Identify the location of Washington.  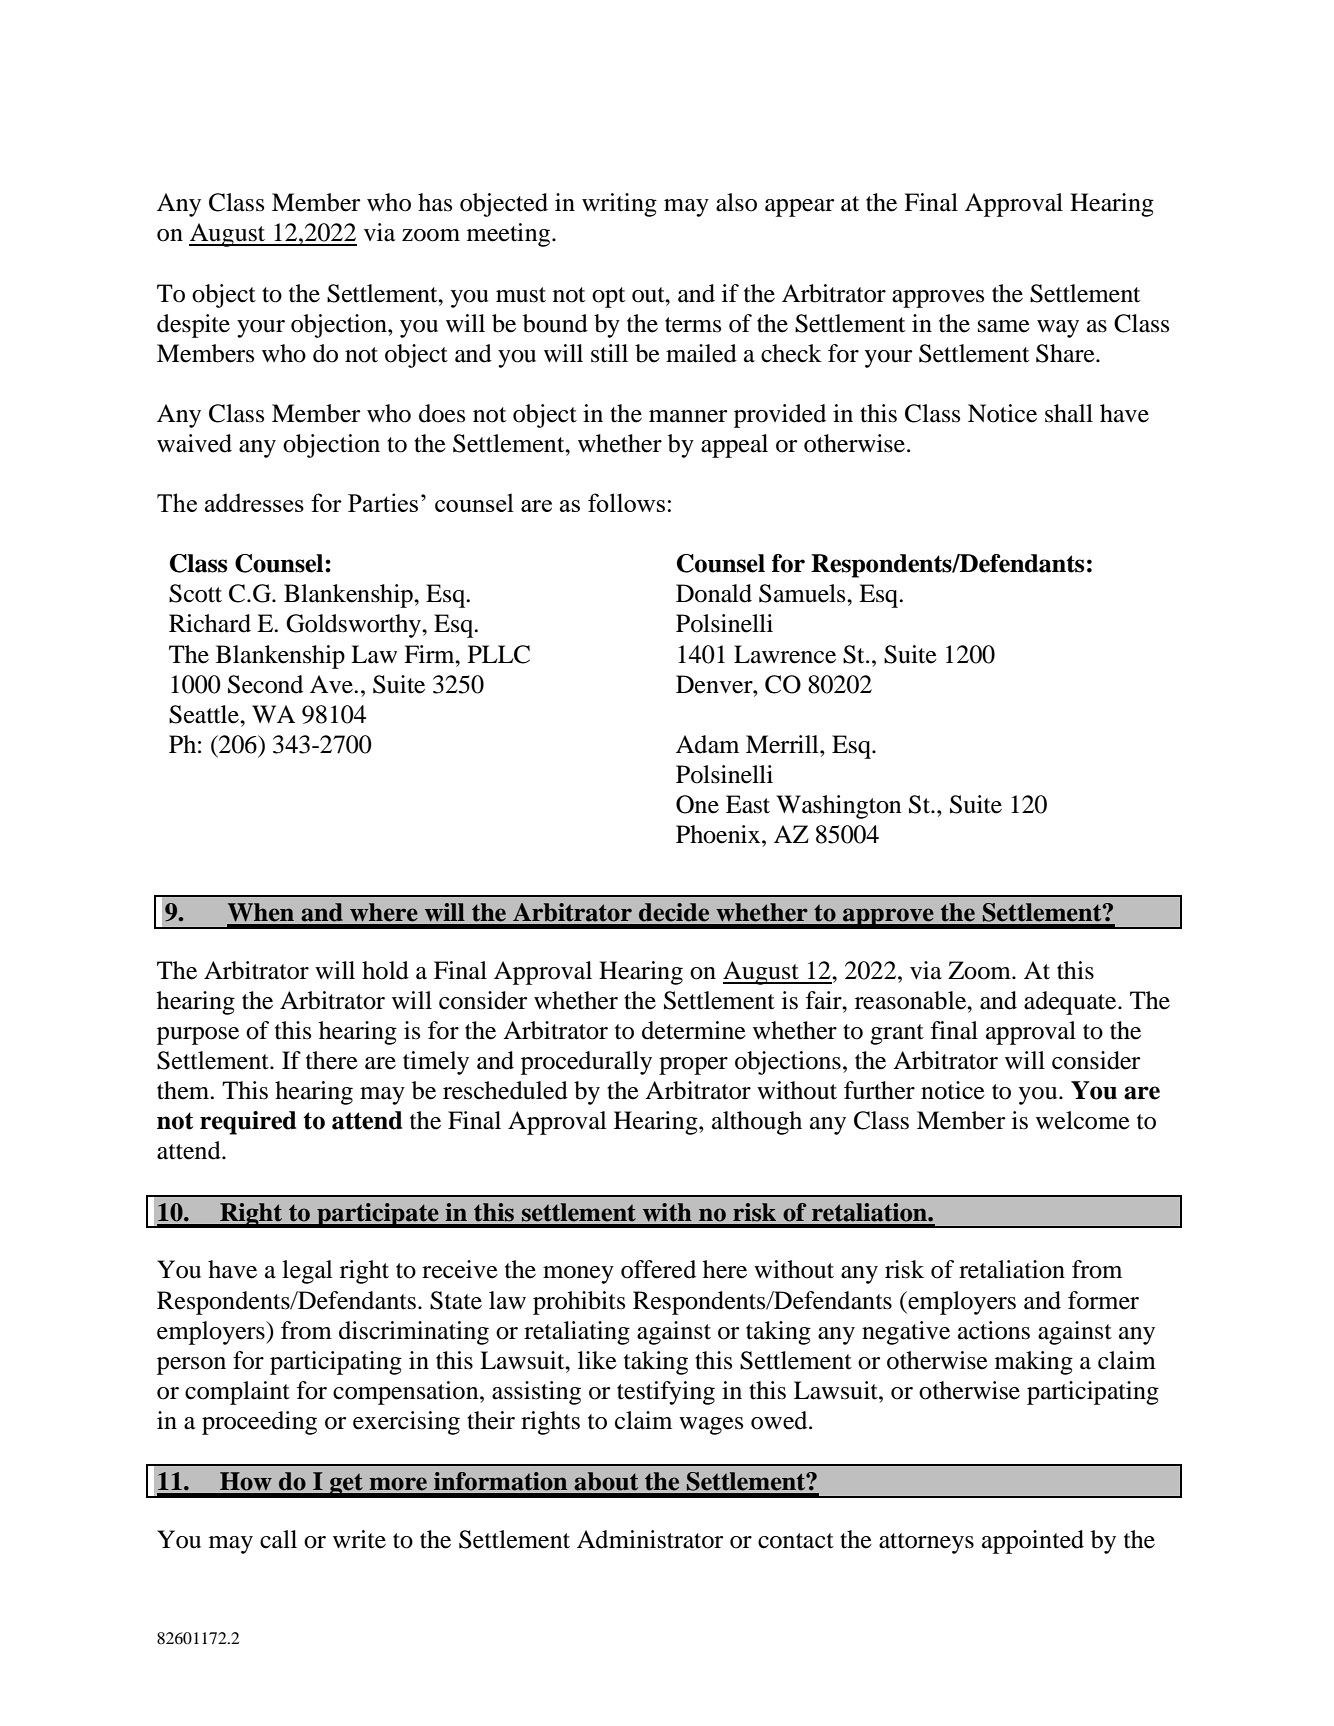
(838, 807).
